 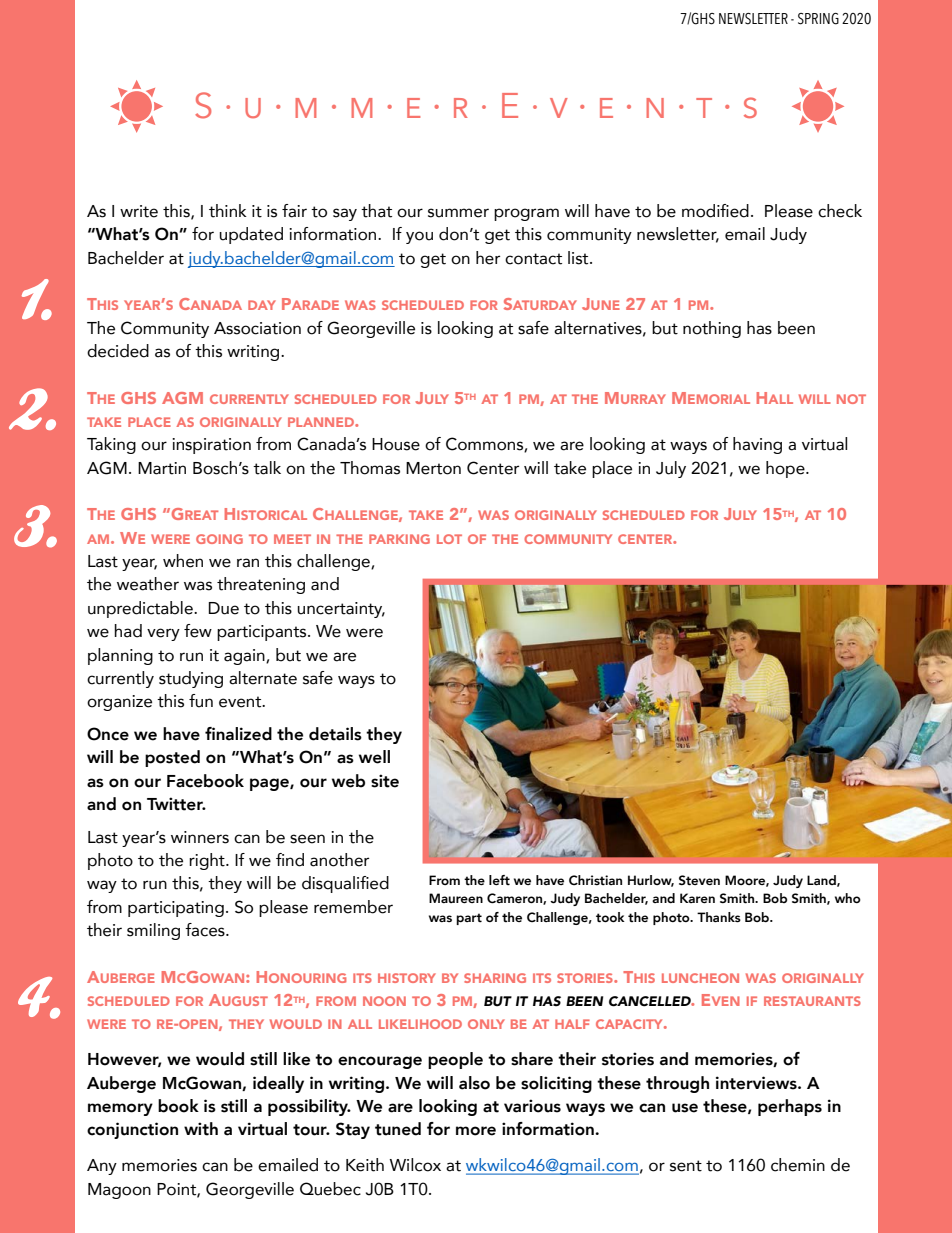 I want to click on summer, so click(x=458, y=213).
